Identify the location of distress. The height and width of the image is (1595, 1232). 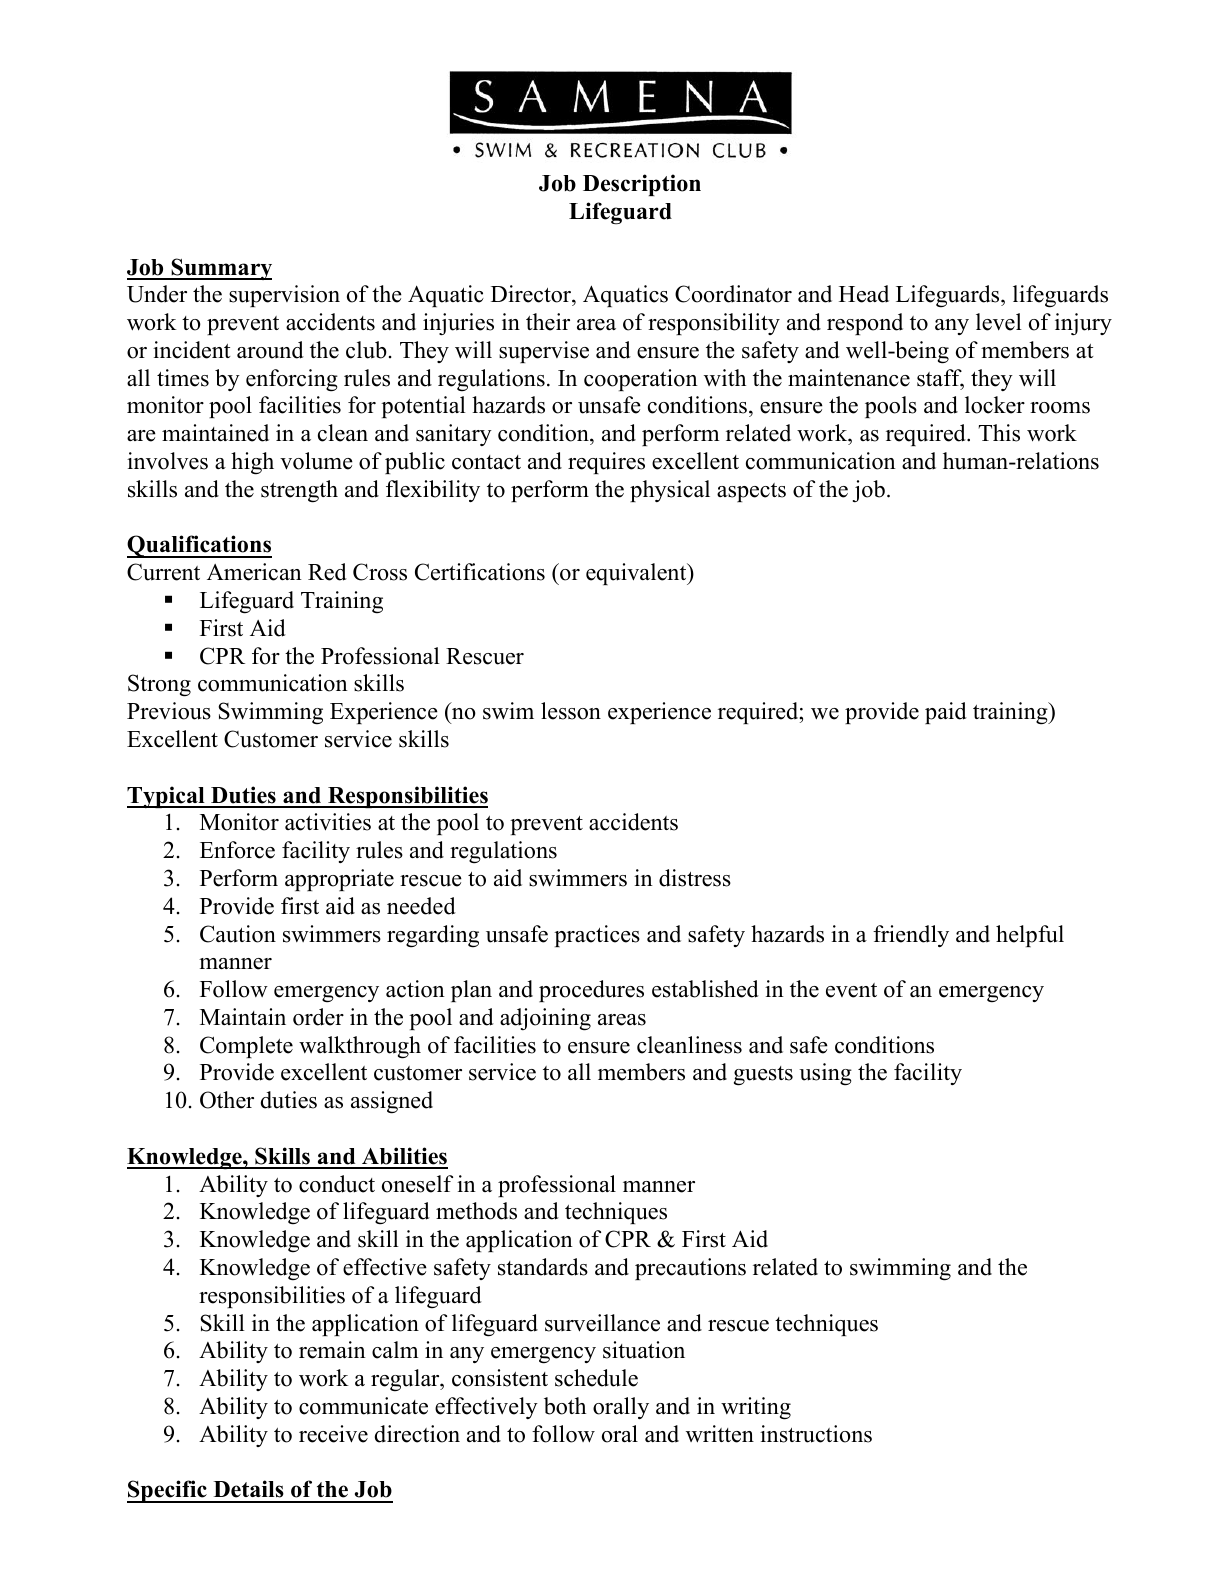
(695, 878).
